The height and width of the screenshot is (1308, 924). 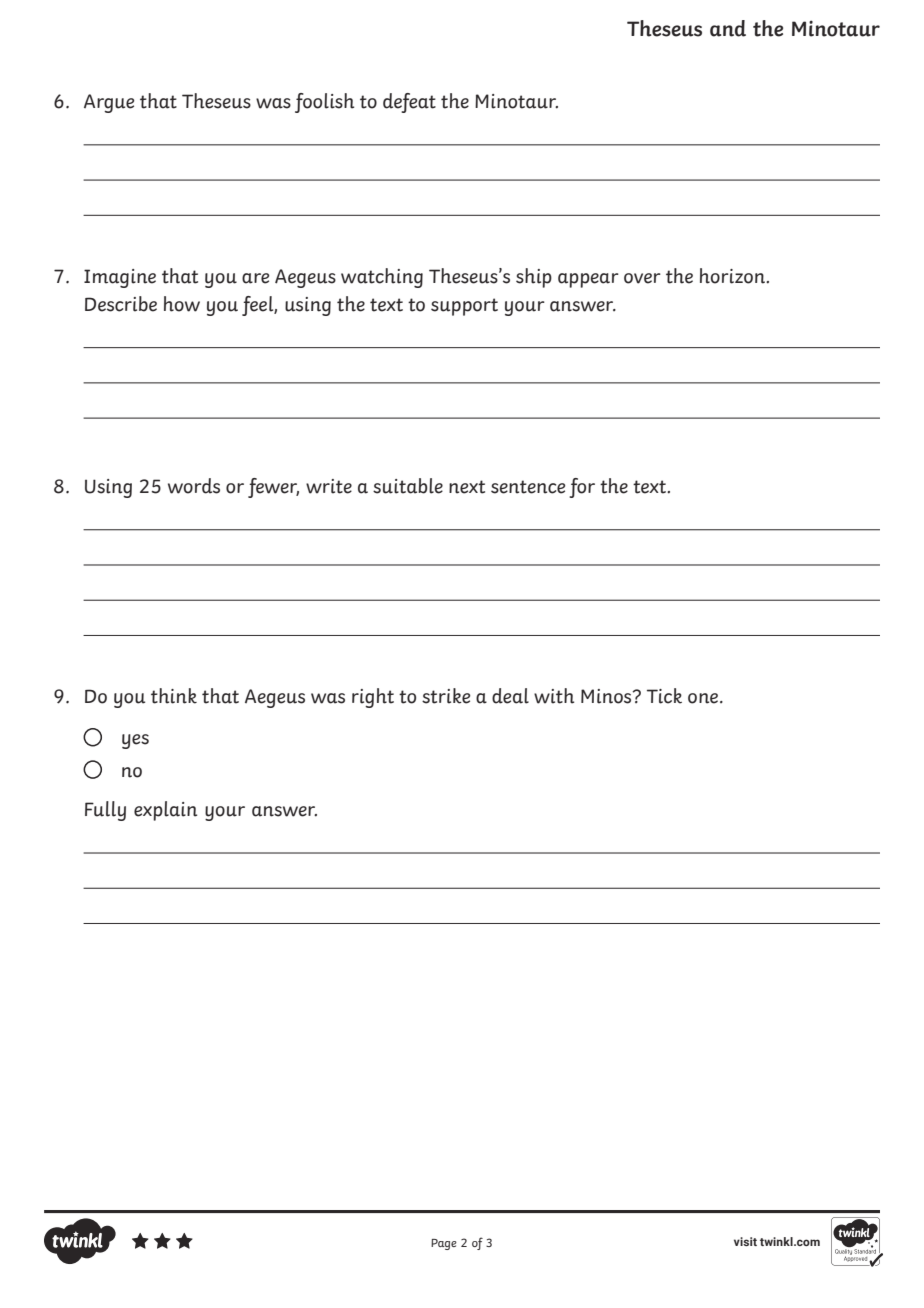 What do you see at coordinates (373, 698) in the screenshot?
I see `right` at bounding box center [373, 698].
